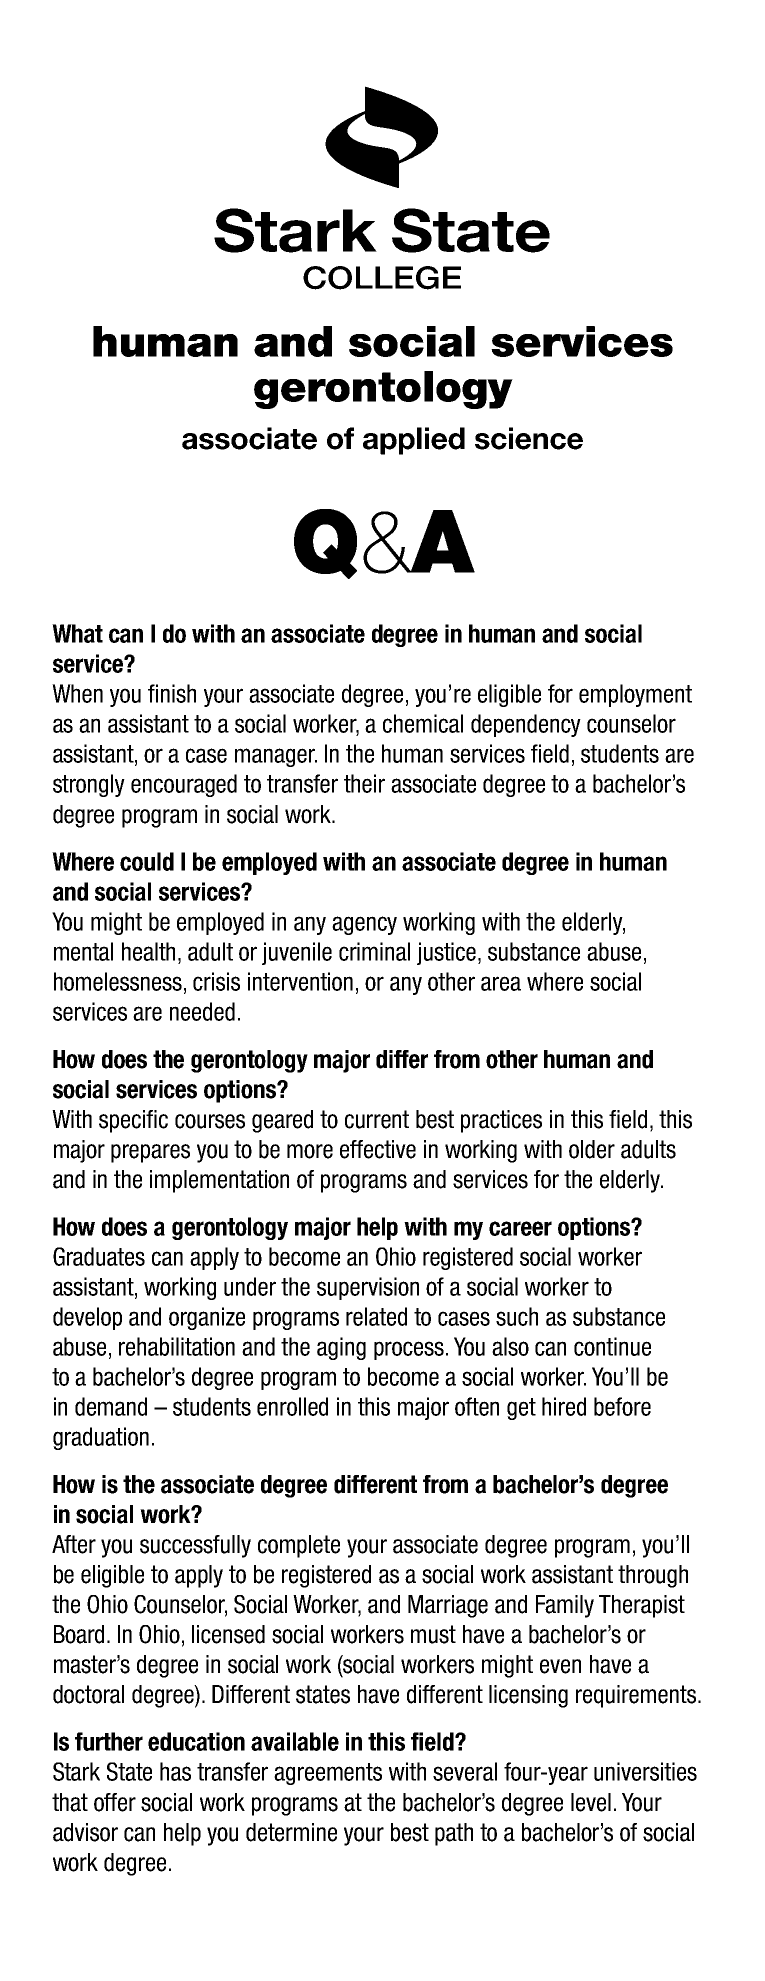  I want to click on aging, so click(341, 1348).
